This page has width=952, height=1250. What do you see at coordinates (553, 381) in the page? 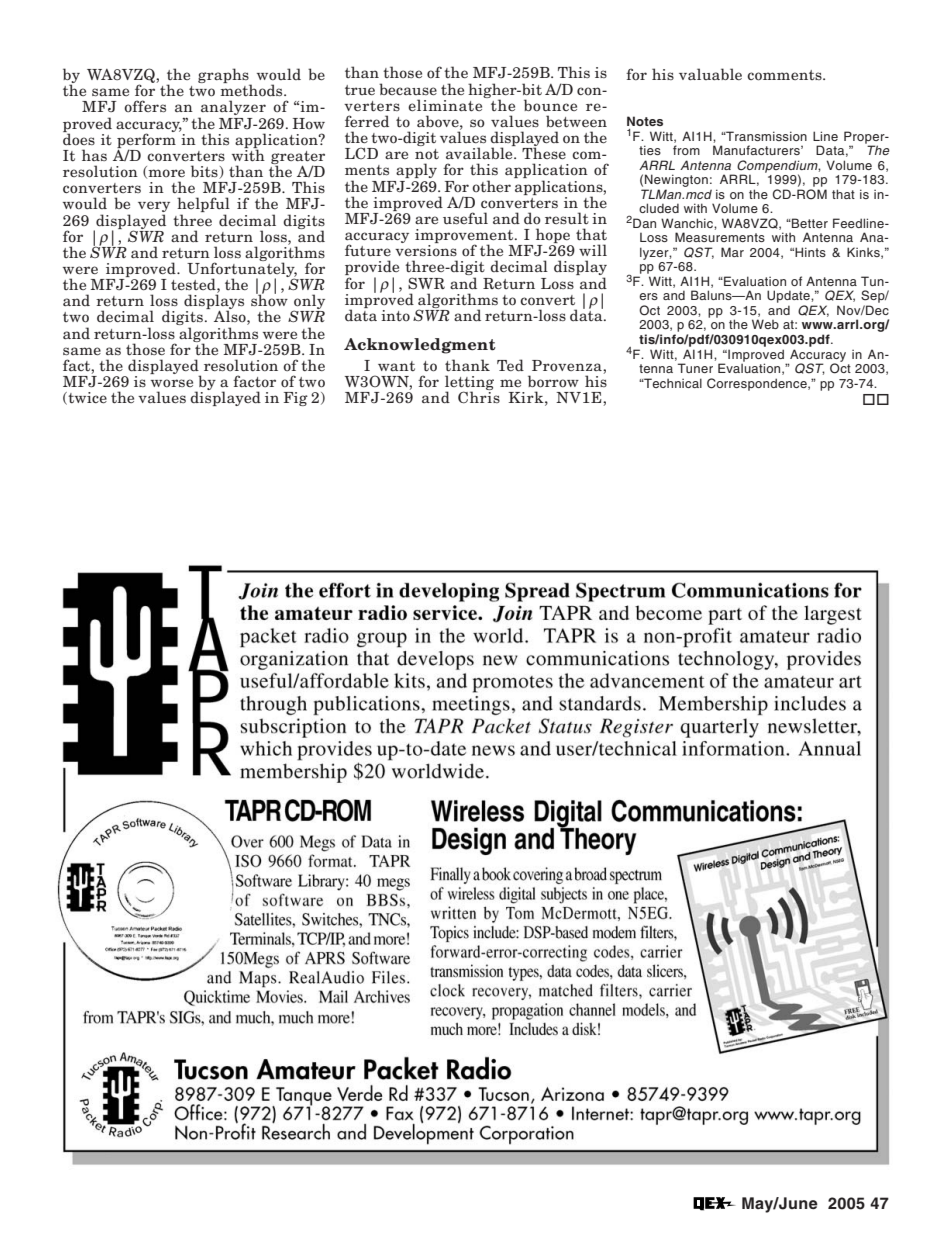
I see `borrow` at bounding box center [553, 381].
